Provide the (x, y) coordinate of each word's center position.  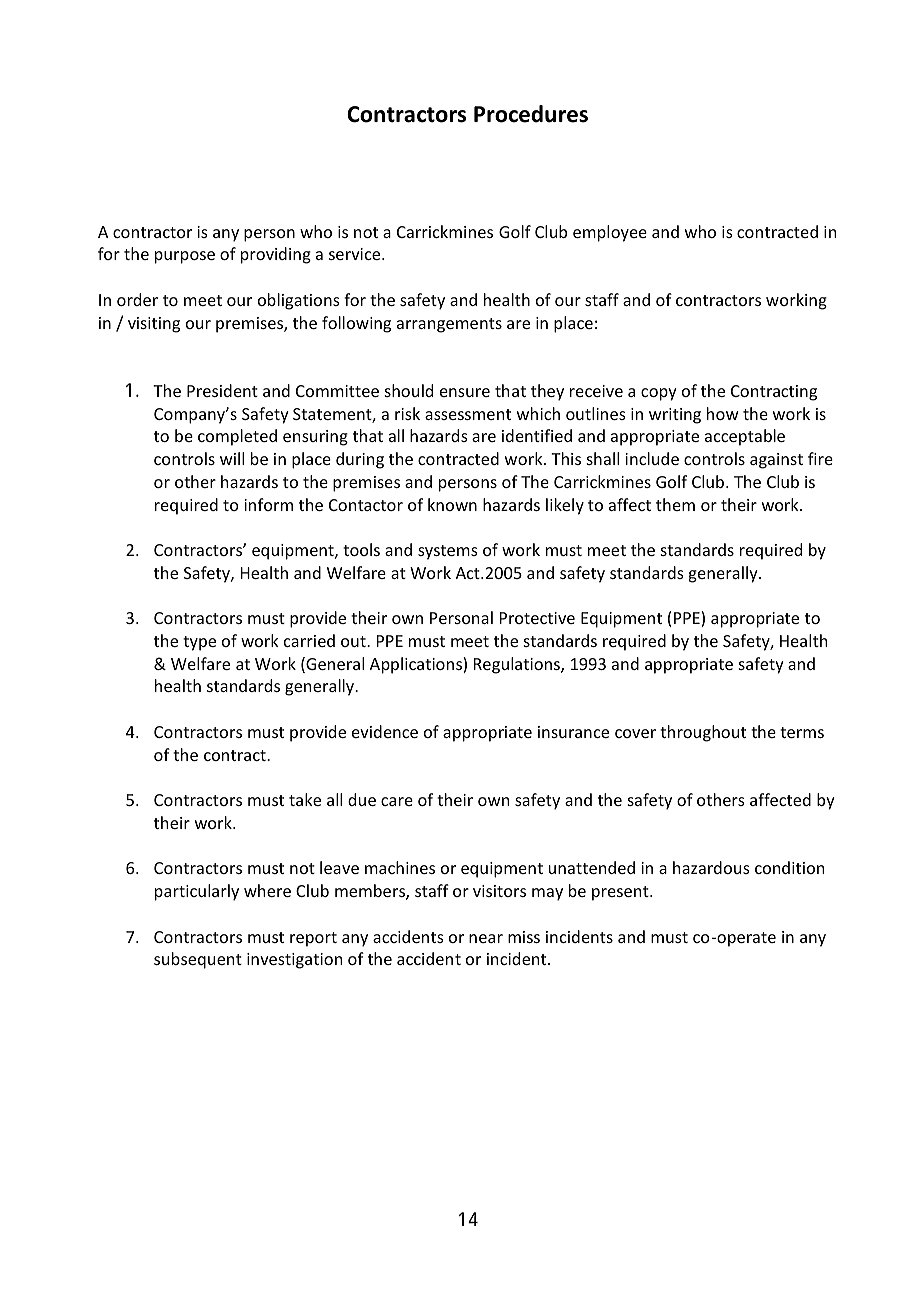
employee (610, 233)
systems (448, 552)
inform (268, 504)
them (675, 504)
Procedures (531, 114)
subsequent (198, 960)
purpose (185, 257)
